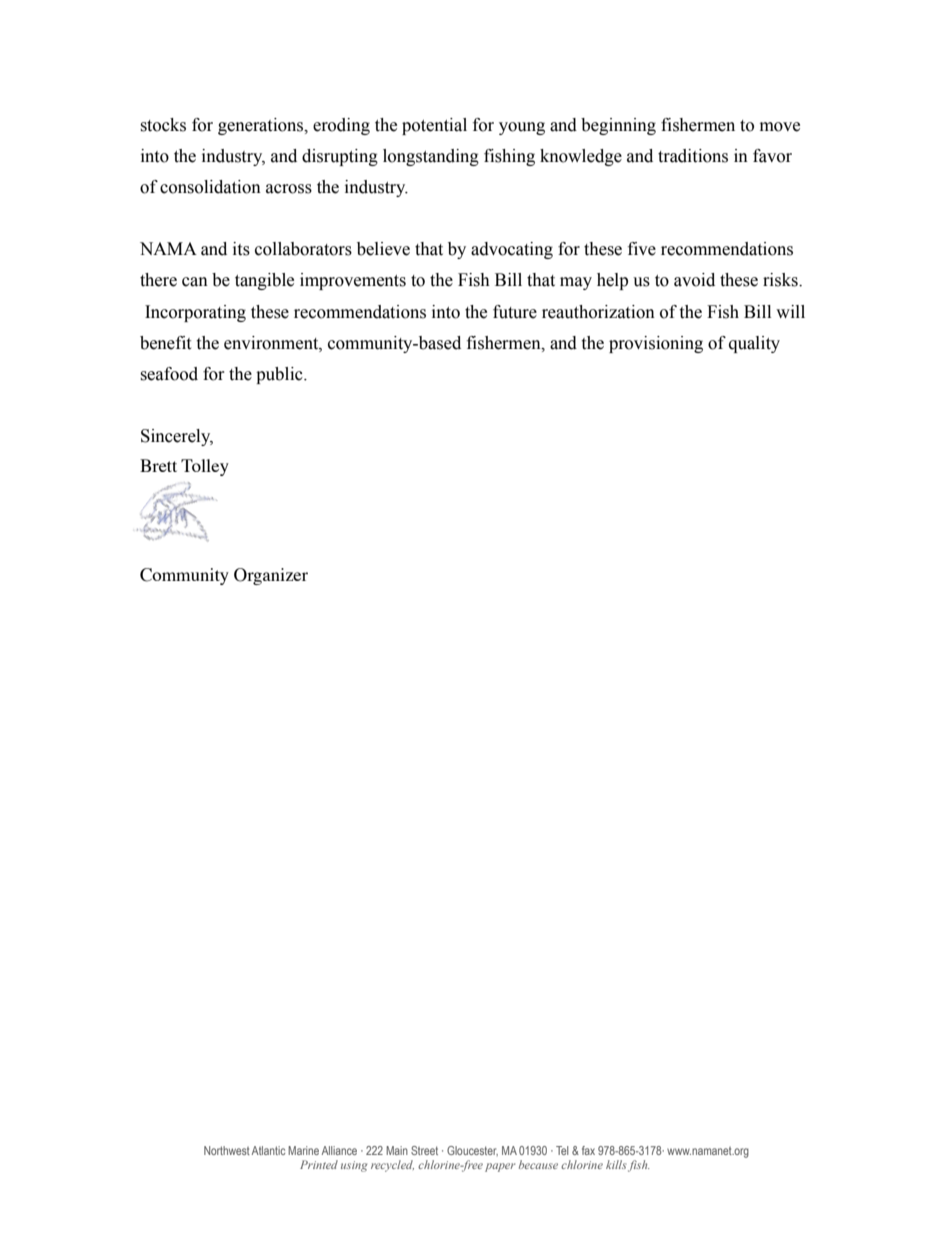 This screenshot has height=1233, width=952. I want to click on longstanding, so click(431, 157).
